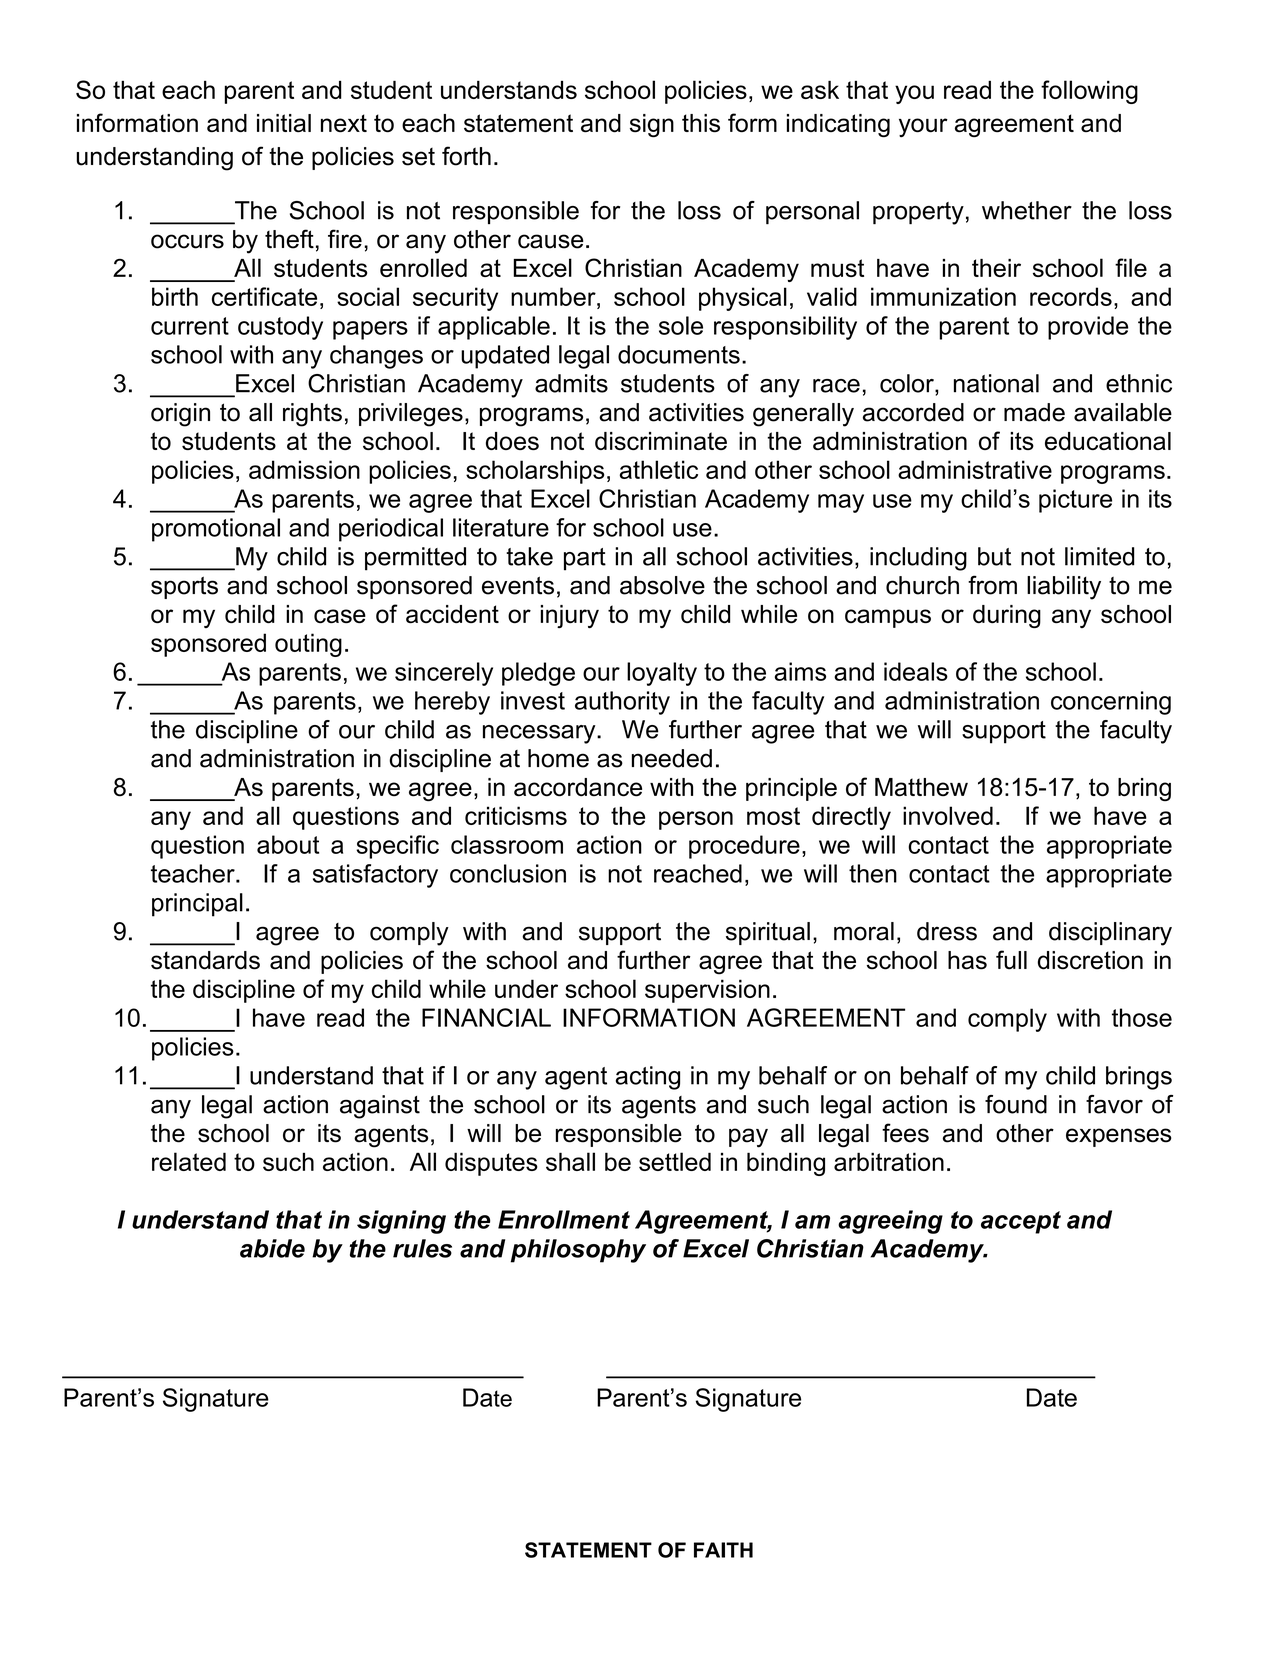  Describe the element at coordinates (272, 1248) in the screenshot. I see `abide` at that location.
